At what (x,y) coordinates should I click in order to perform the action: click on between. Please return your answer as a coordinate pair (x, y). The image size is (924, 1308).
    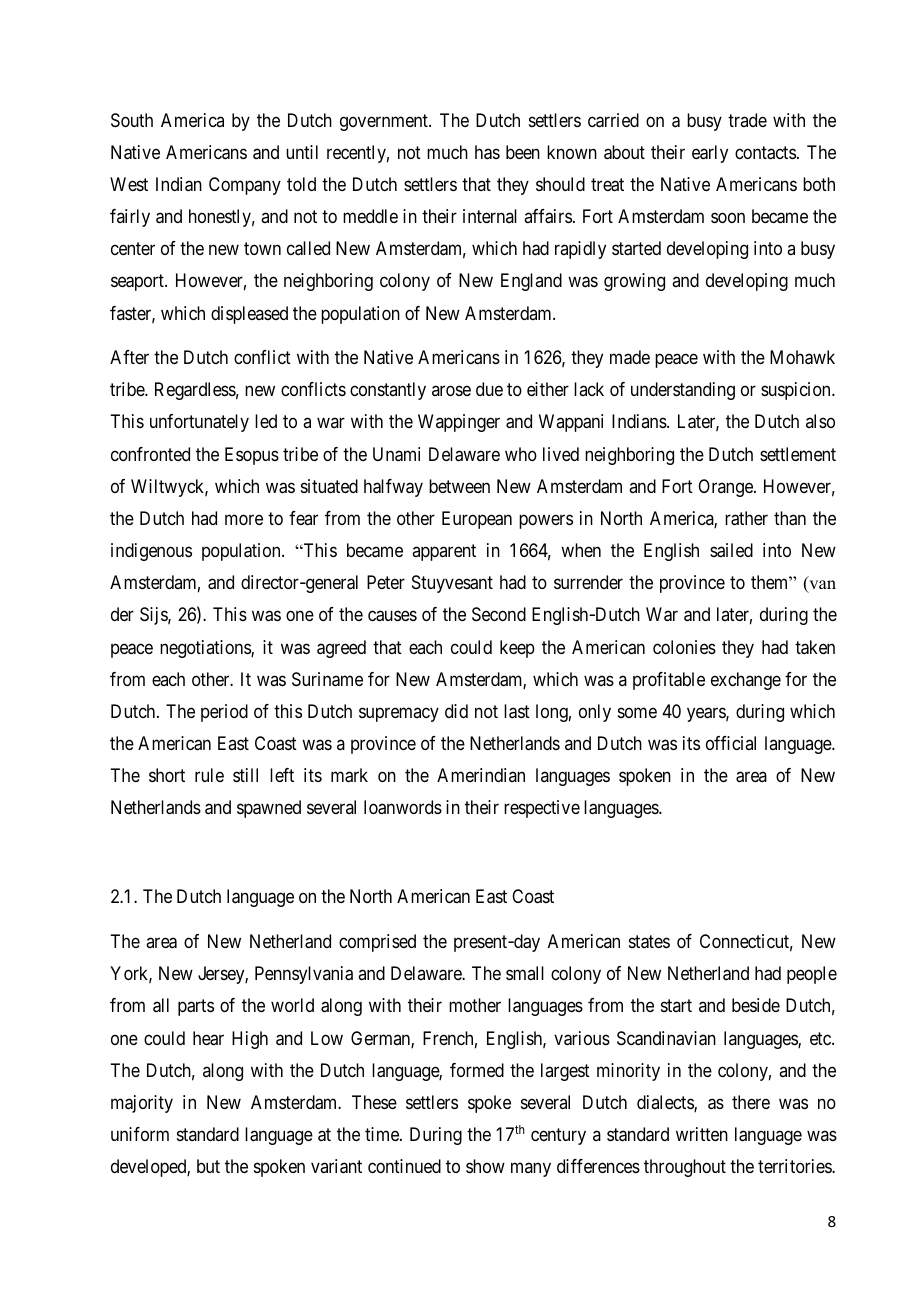
    Looking at the image, I should click on (459, 486).
